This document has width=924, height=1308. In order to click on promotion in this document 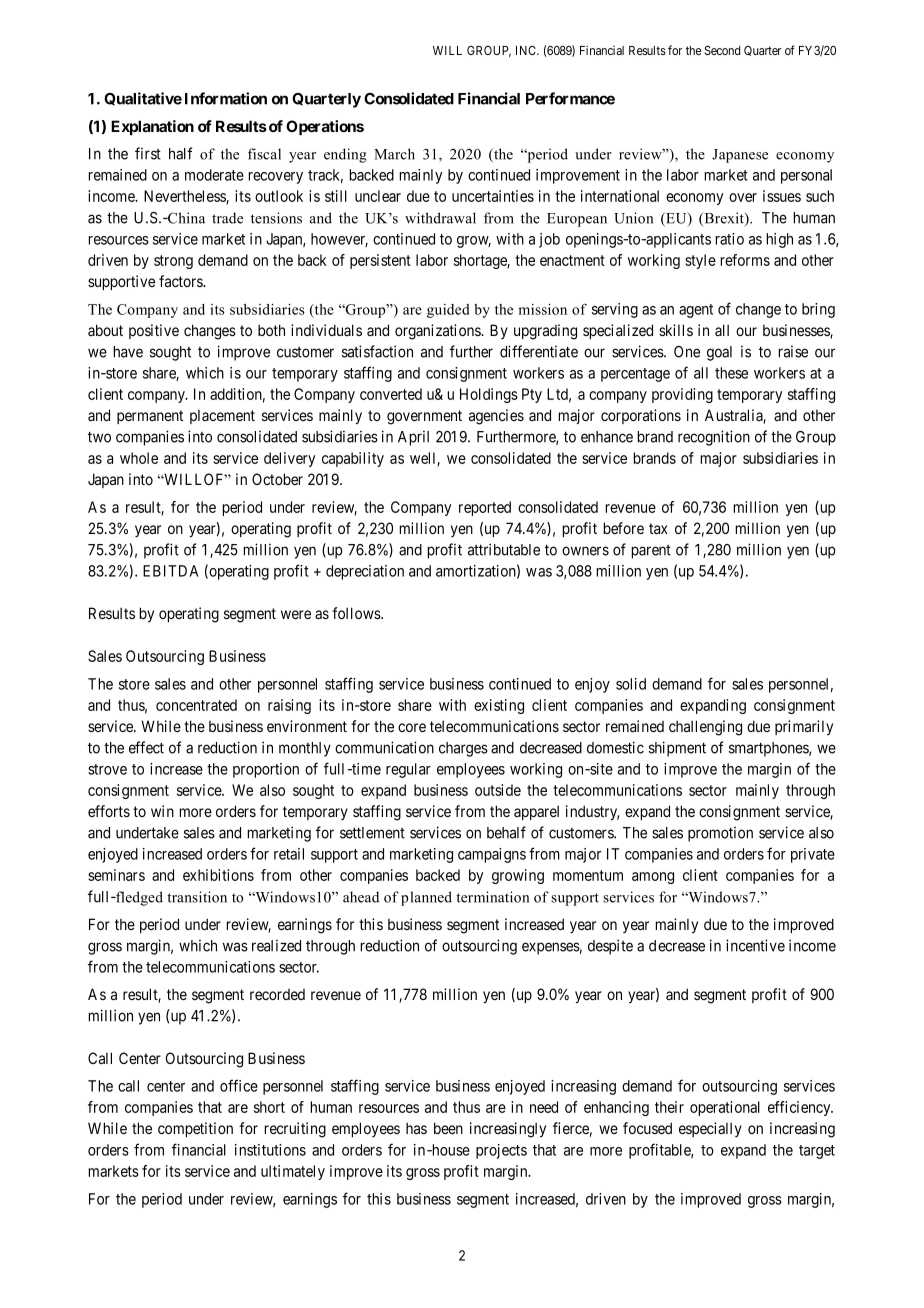, I will do `click(720, 834)`.
